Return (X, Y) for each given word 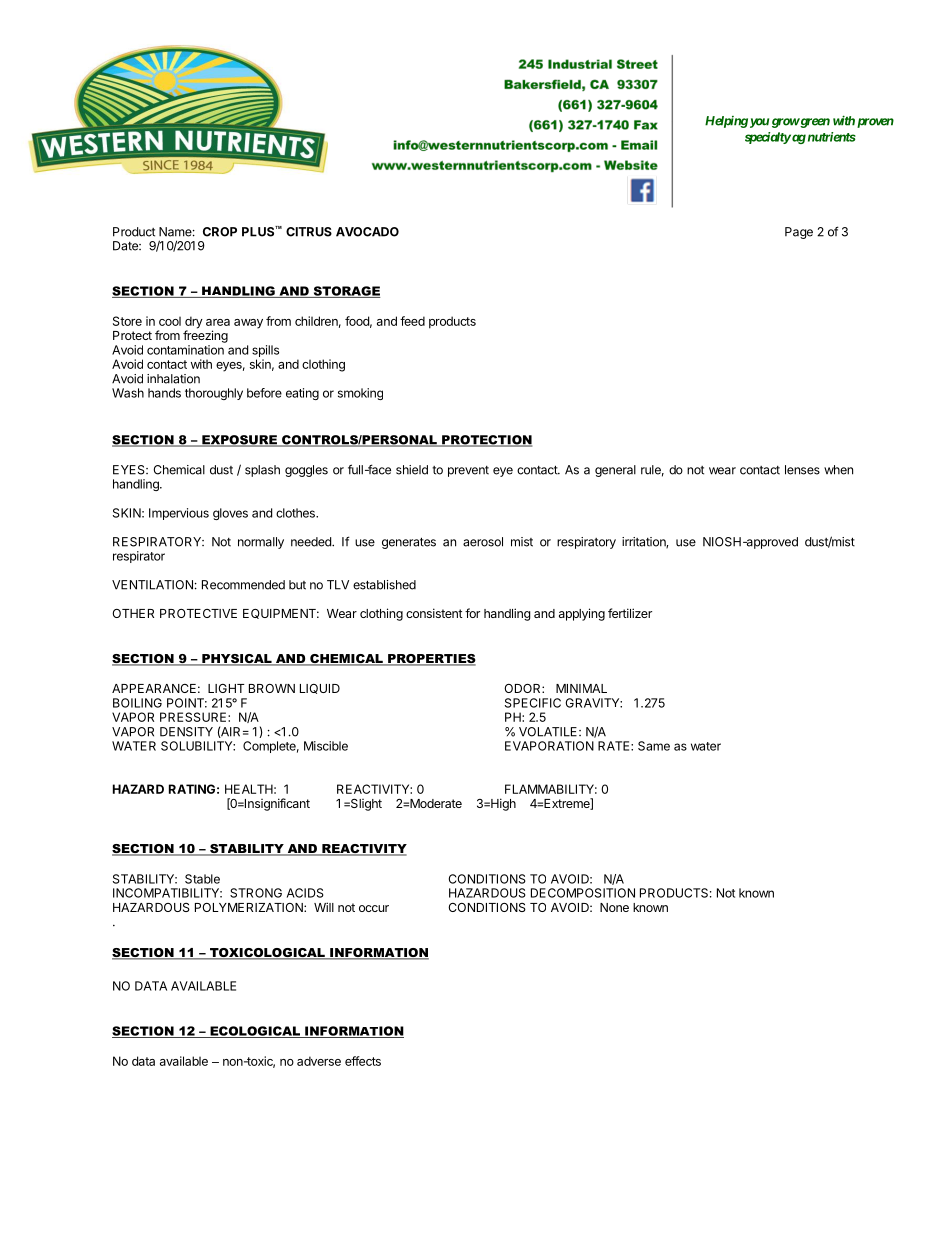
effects (363, 1061)
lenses (802, 470)
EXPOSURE (239, 441)
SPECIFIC (533, 703)
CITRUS (309, 232)
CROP (220, 232)
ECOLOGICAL (255, 1032)
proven (875, 123)
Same (654, 746)
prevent (468, 471)
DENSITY (186, 732)
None (614, 907)
